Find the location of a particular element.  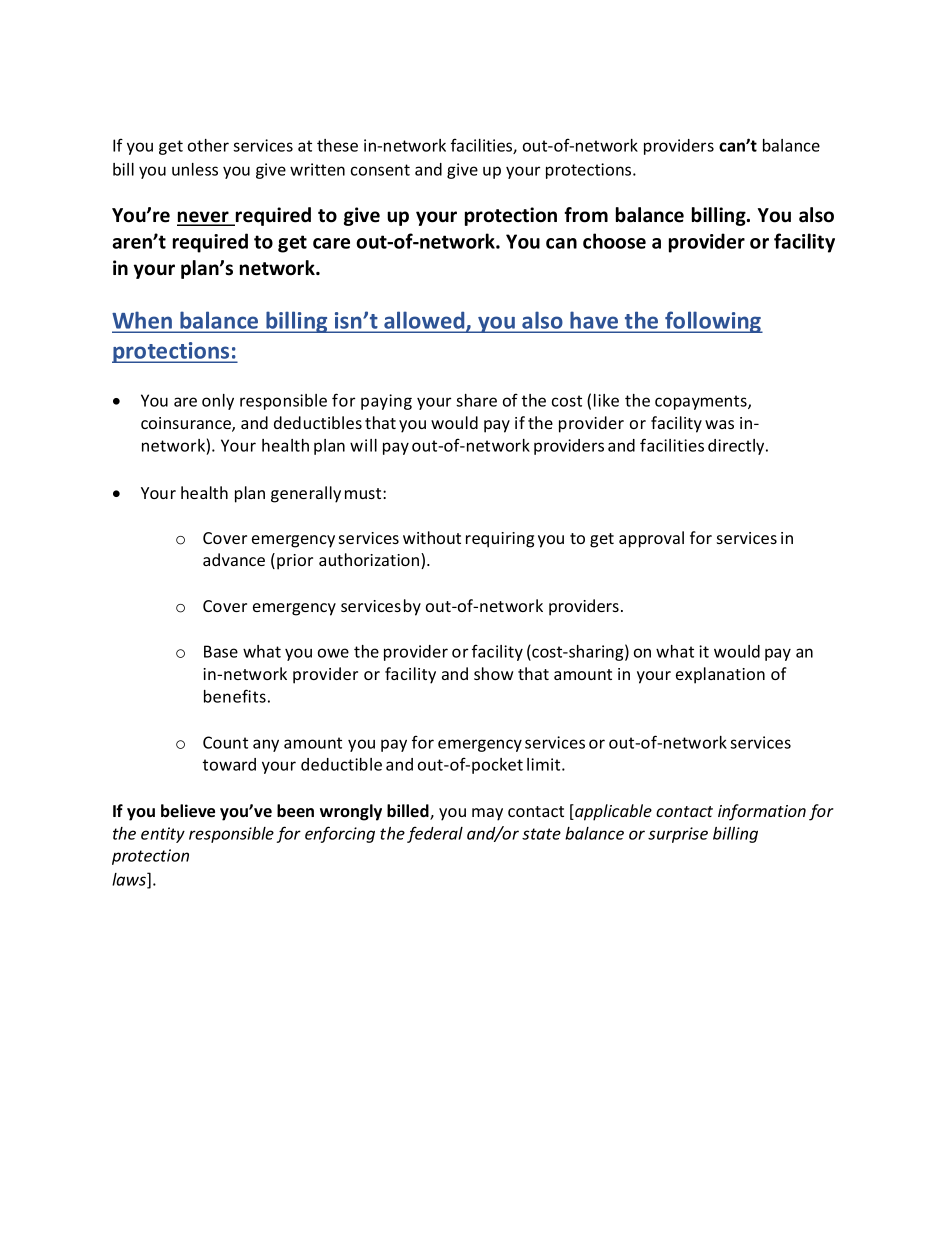

entity is located at coordinates (163, 835).
